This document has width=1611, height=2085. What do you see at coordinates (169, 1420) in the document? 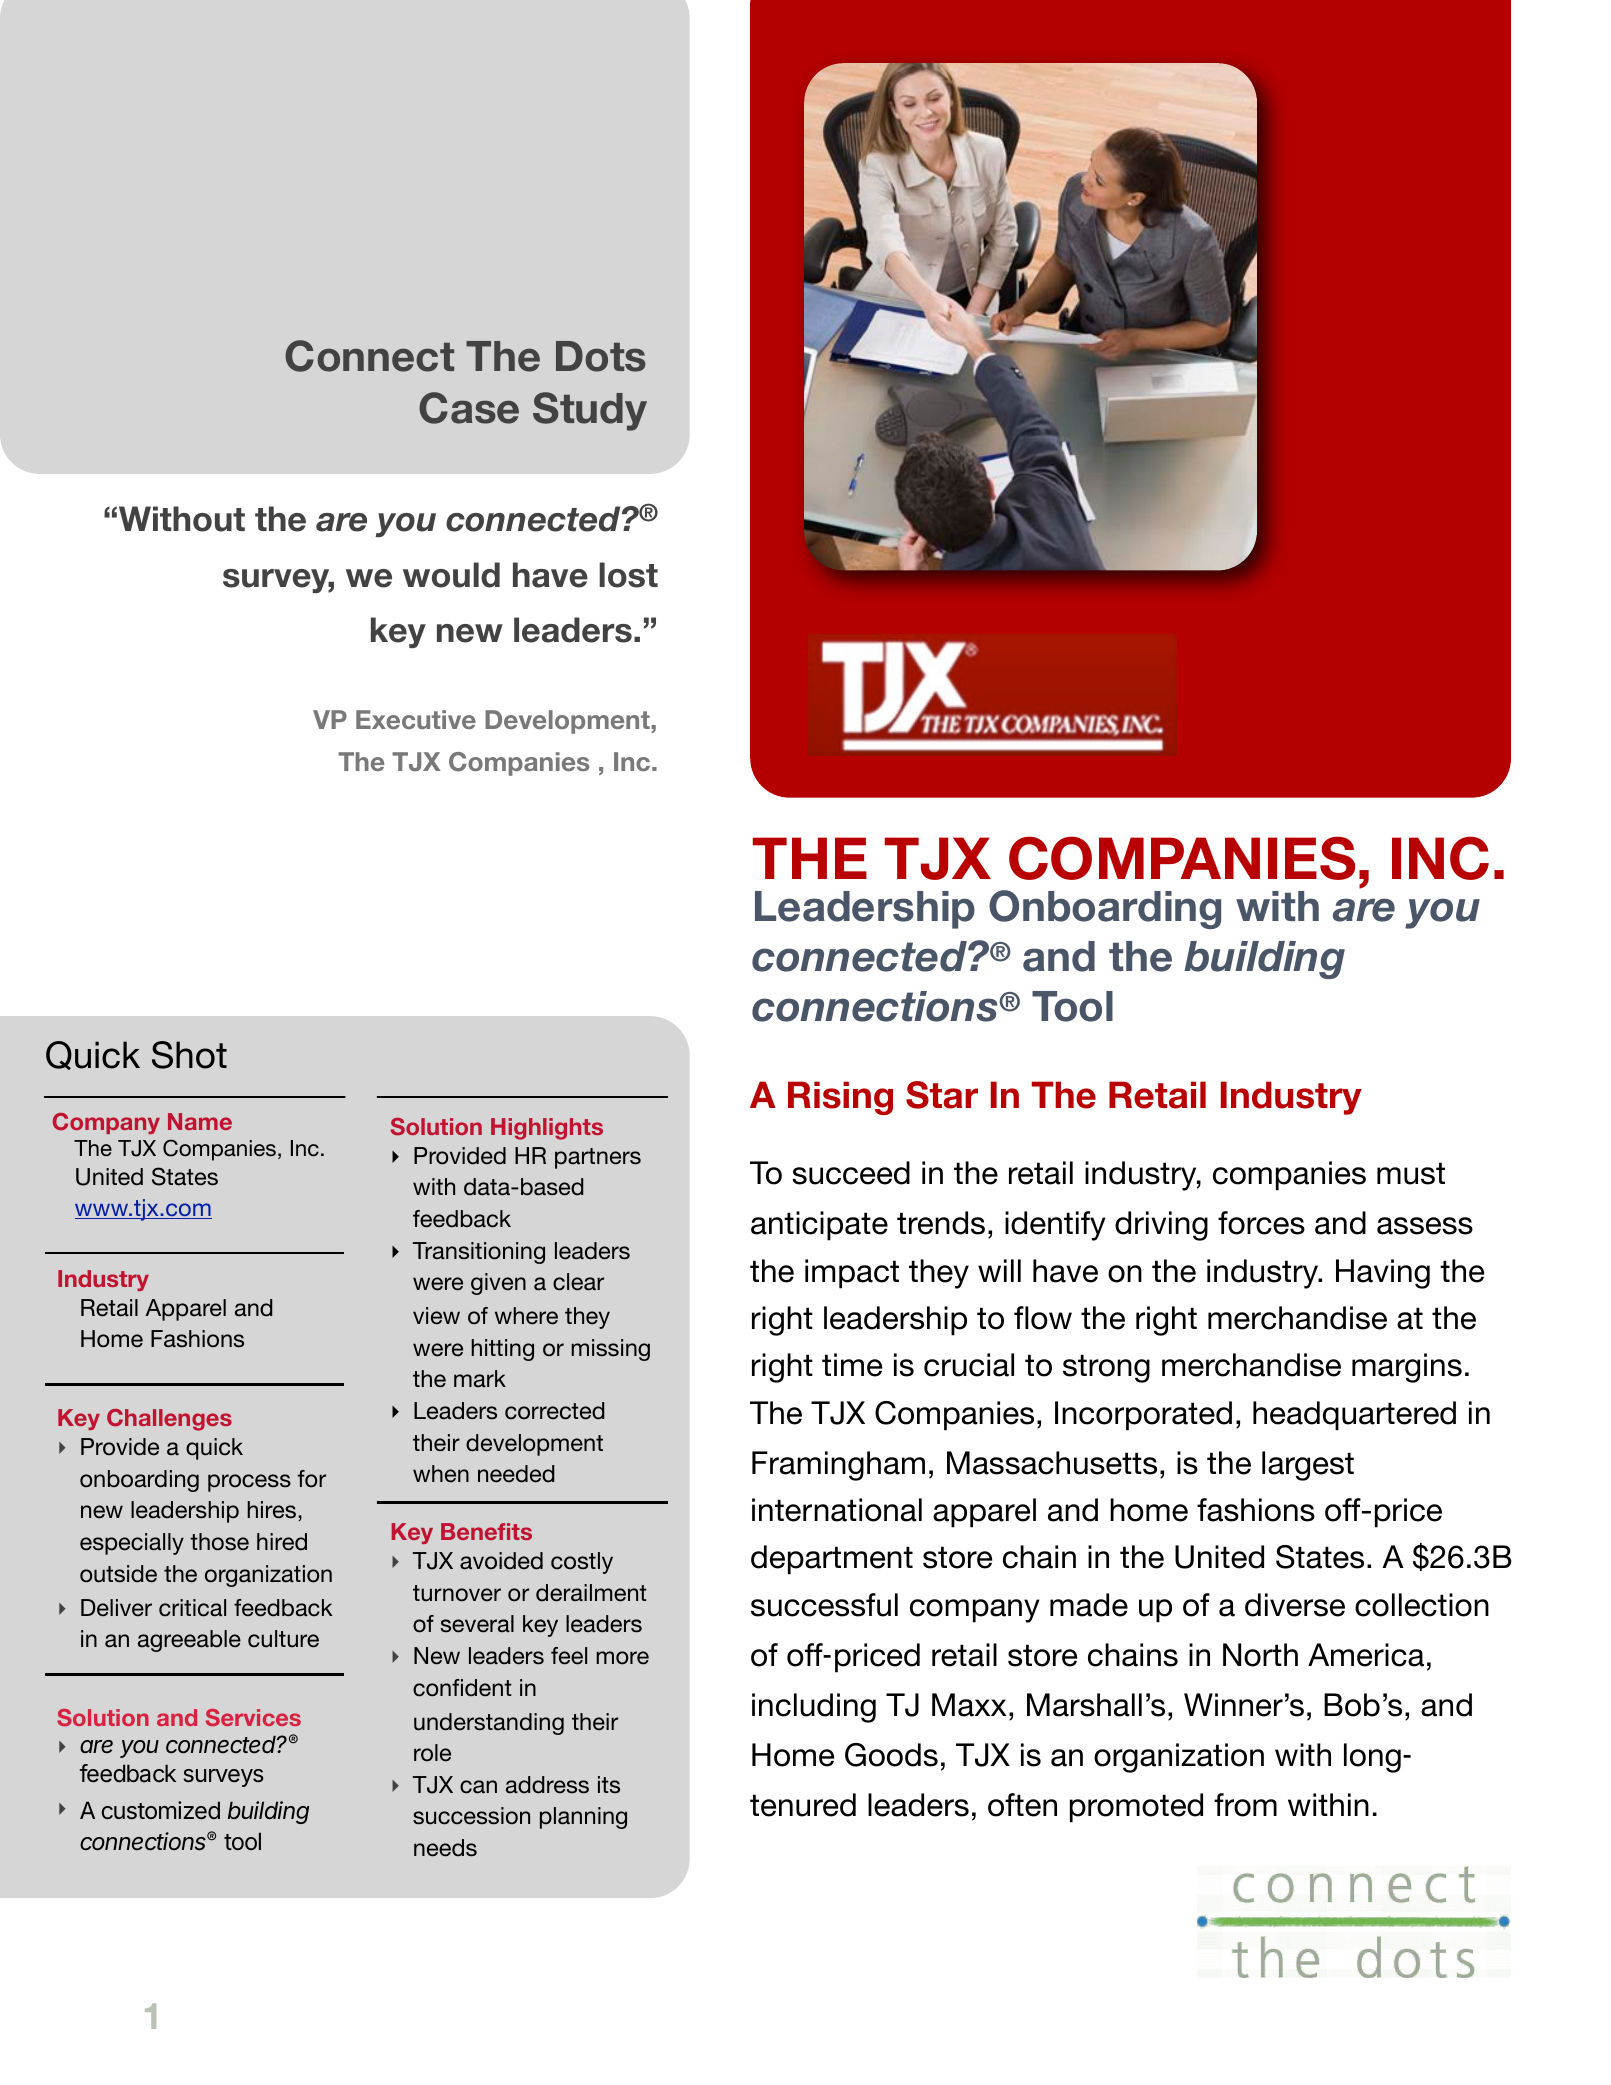
I see `Challenges` at bounding box center [169, 1420].
